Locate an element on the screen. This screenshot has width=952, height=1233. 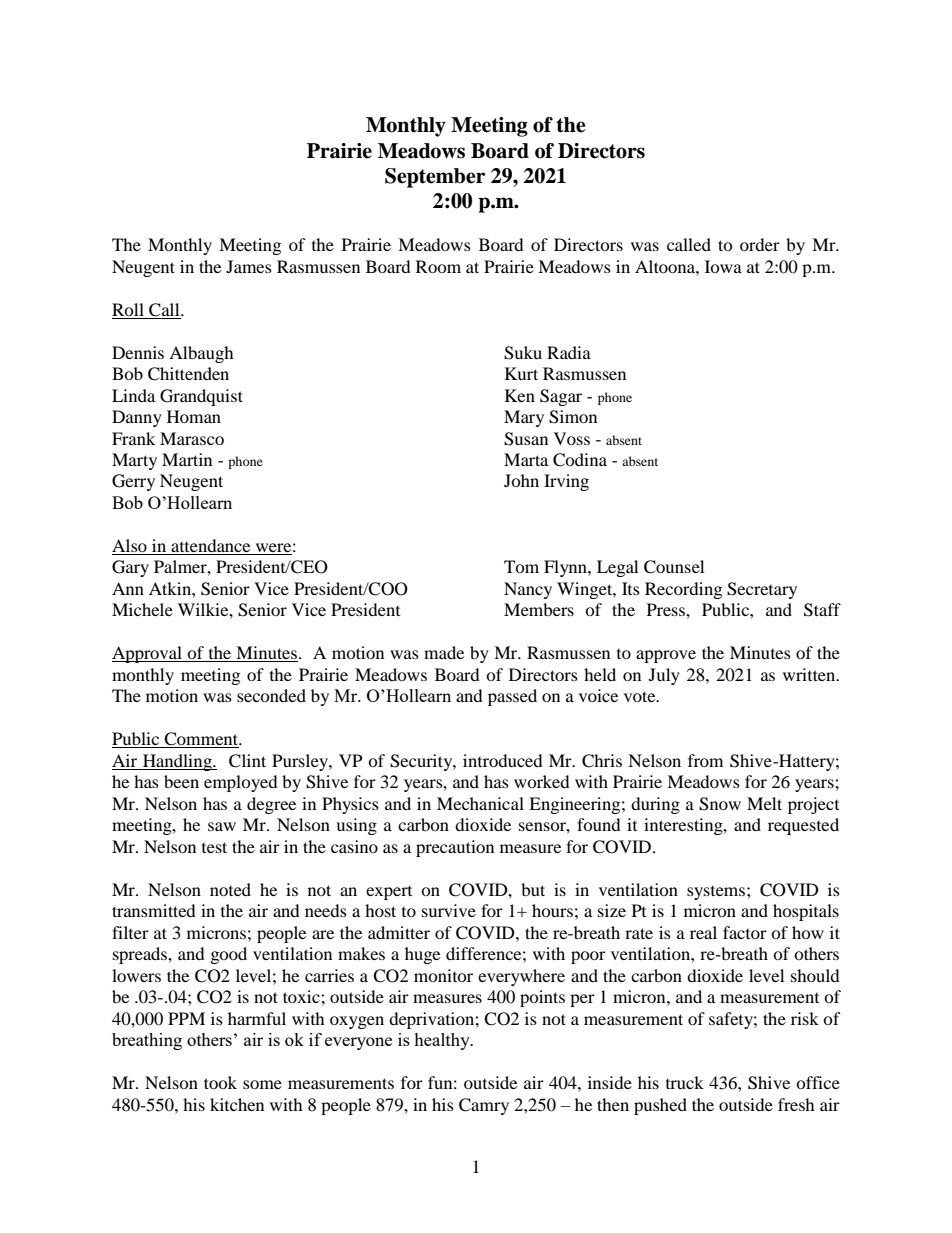
employed is located at coordinates (241, 783).
